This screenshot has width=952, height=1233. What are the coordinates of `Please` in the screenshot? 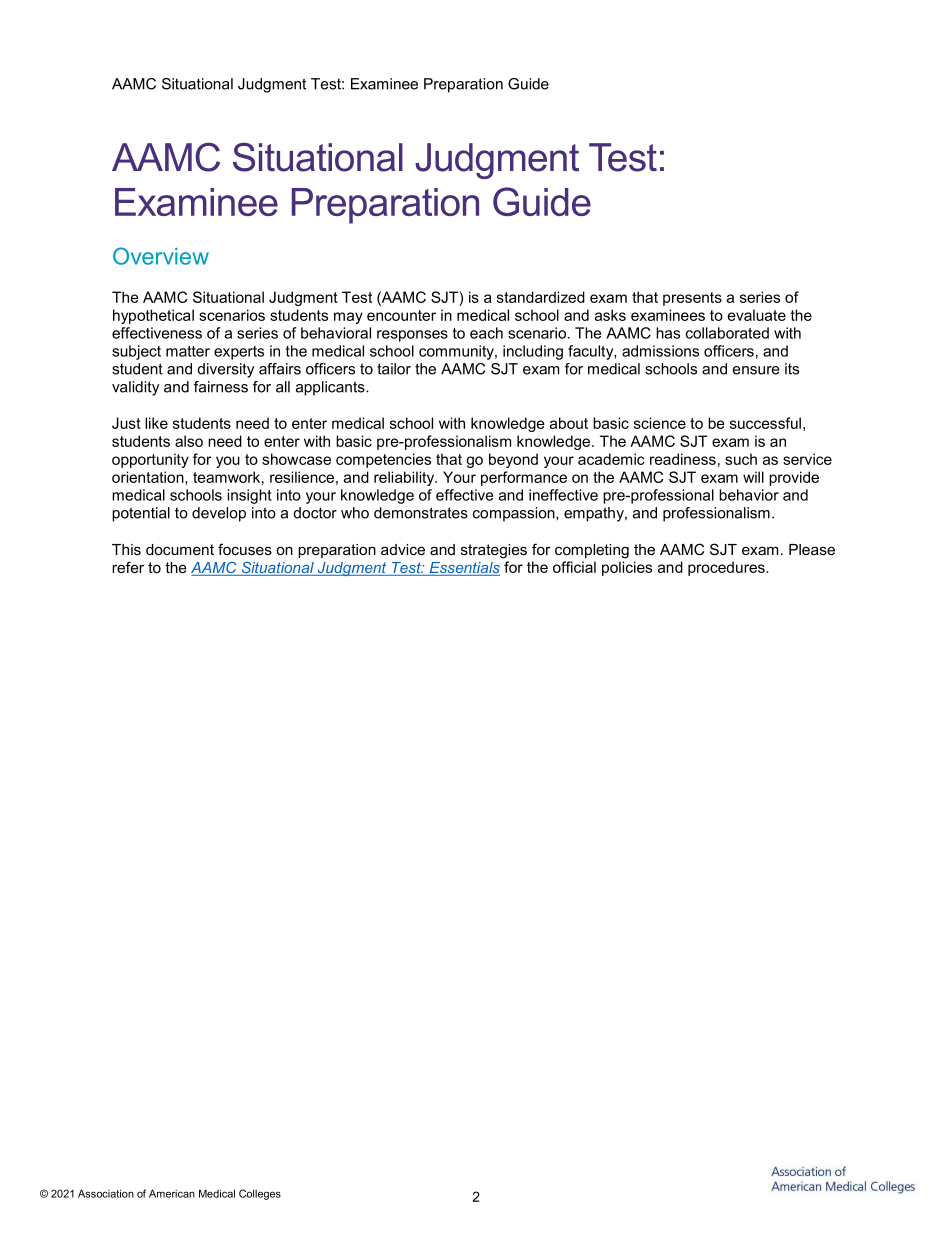 It's located at (812, 549).
